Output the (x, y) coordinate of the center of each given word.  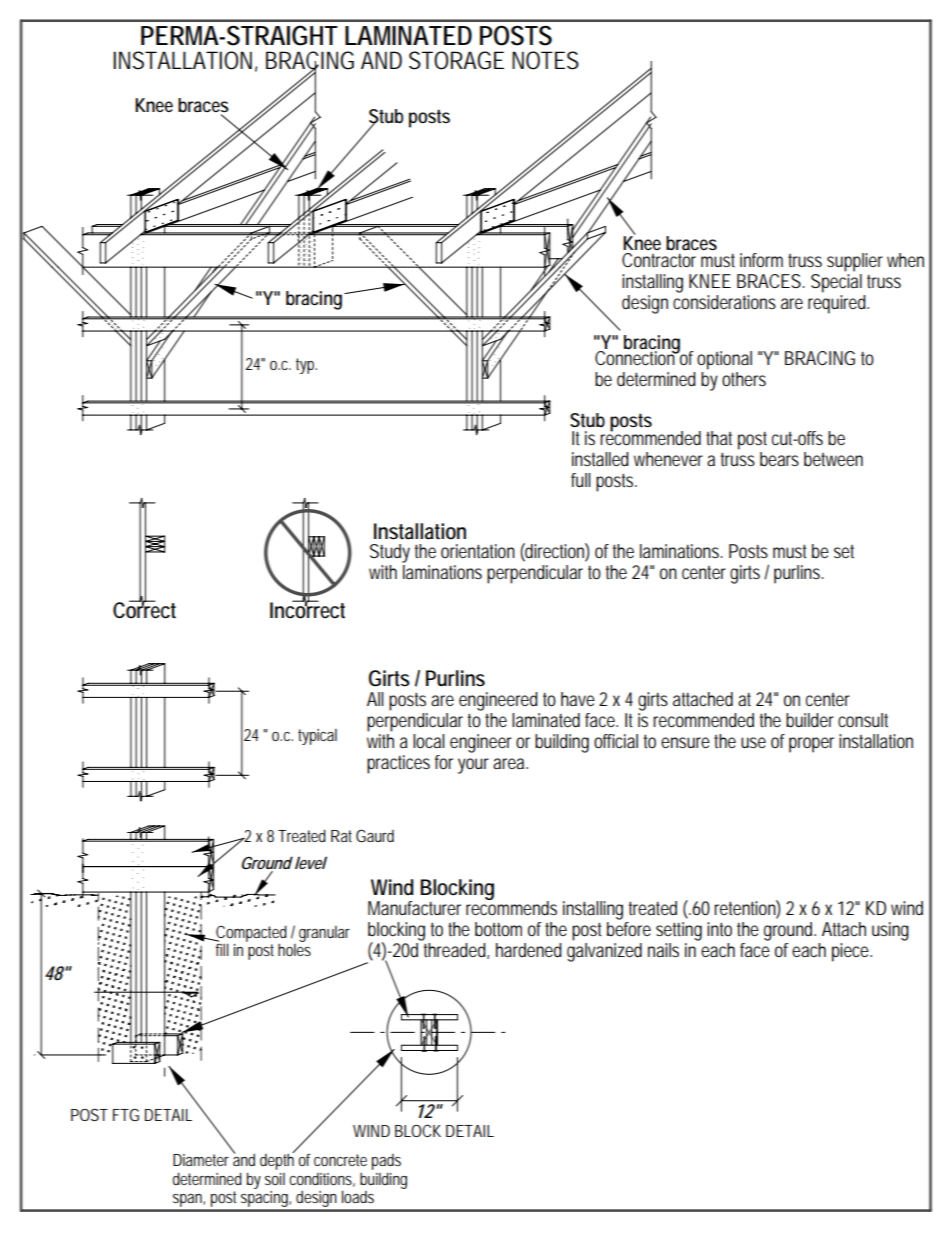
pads (386, 1162)
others (744, 379)
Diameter (201, 1160)
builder (810, 720)
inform (761, 260)
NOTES (545, 60)
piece (852, 952)
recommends (511, 907)
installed (600, 459)
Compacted (250, 934)
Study (390, 553)
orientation (478, 551)
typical (317, 737)
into (719, 929)
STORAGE (456, 60)
